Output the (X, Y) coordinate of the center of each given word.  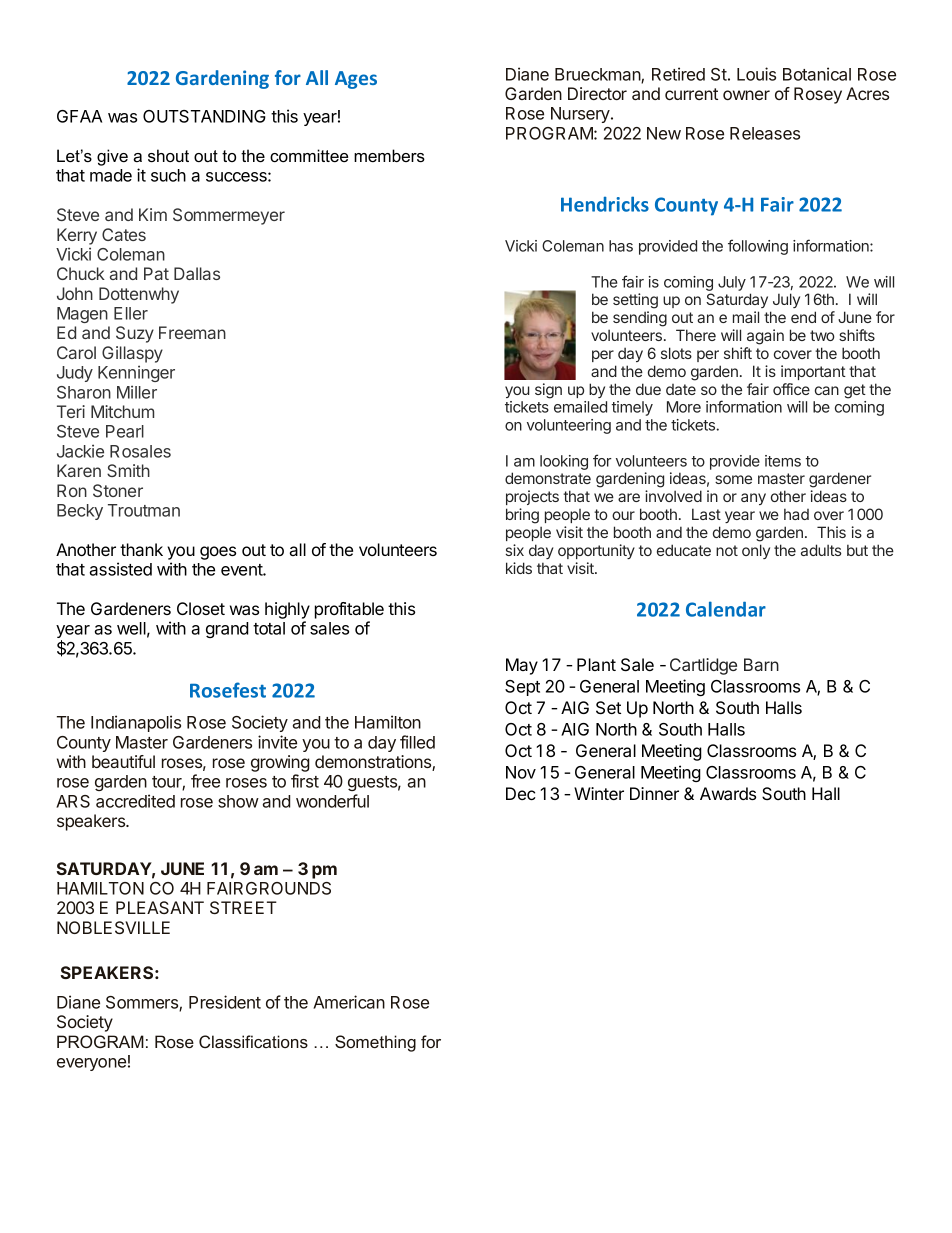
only (756, 551)
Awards (728, 793)
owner (746, 95)
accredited (135, 801)
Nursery (581, 115)
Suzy (135, 334)
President (225, 1002)
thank (141, 549)
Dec (521, 793)
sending (640, 319)
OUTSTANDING (204, 116)
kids (519, 568)
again (765, 337)
